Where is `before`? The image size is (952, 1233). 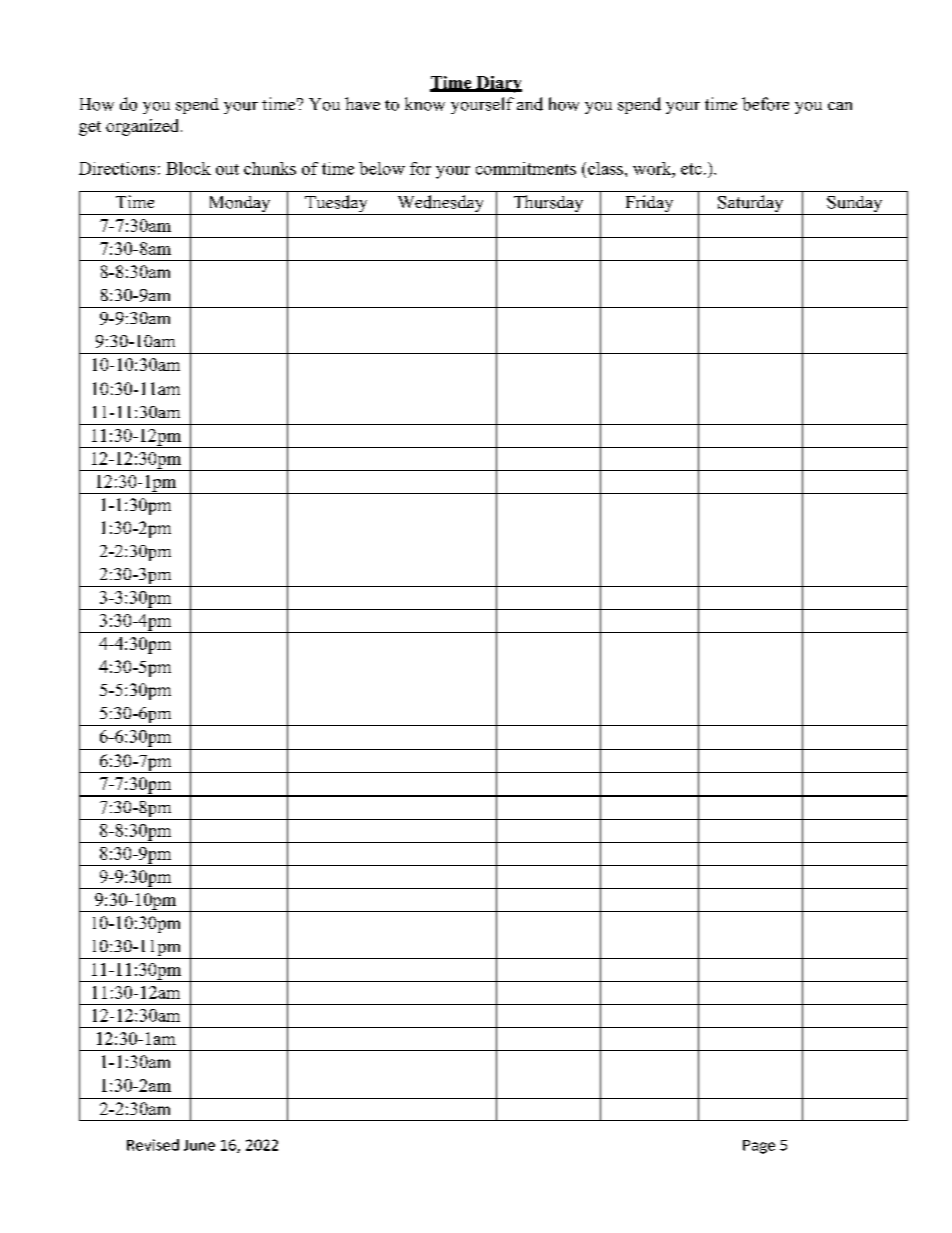 before is located at coordinates (765, 104).
